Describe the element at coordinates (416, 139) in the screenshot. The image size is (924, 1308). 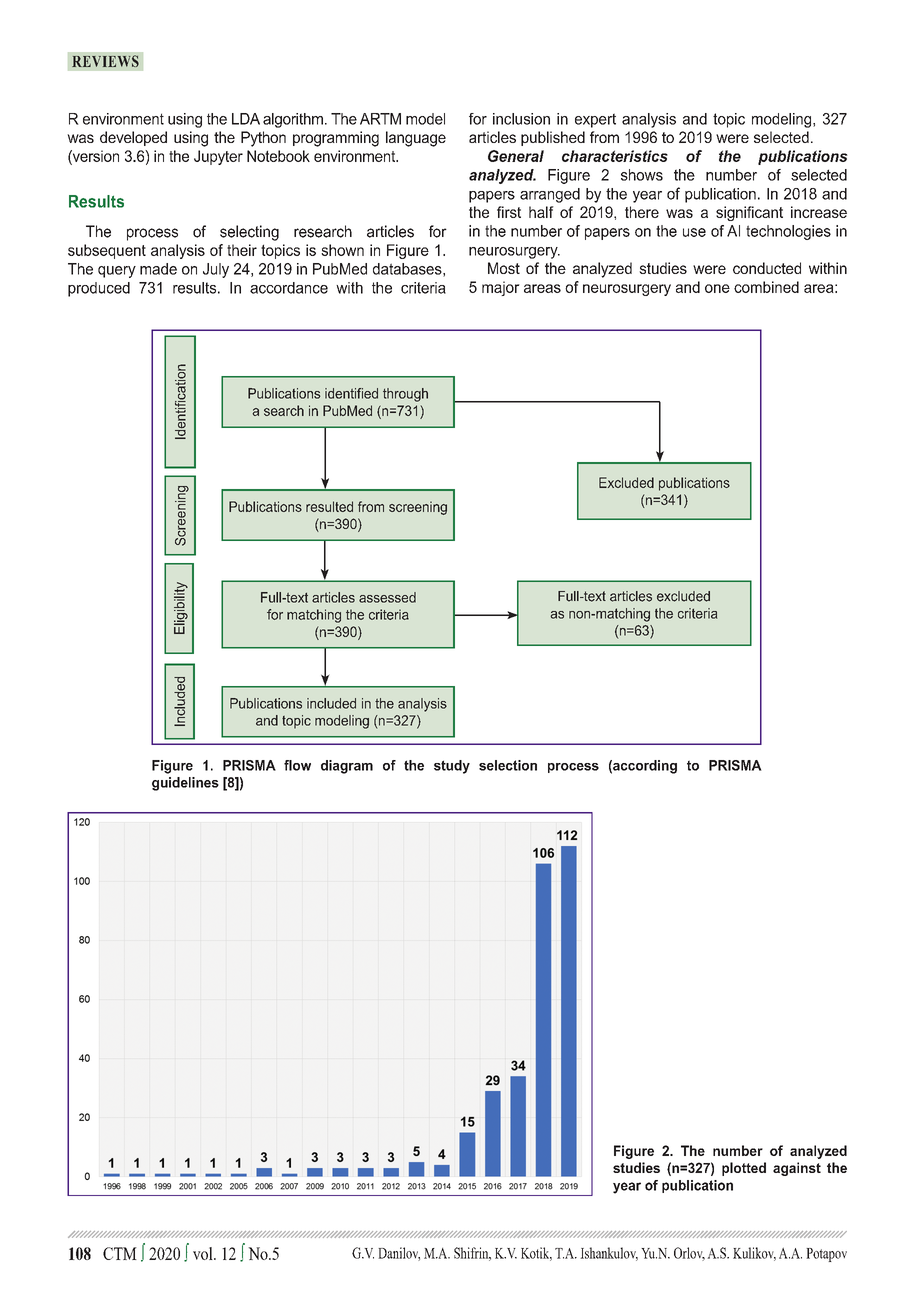
I see `language` at that location.
